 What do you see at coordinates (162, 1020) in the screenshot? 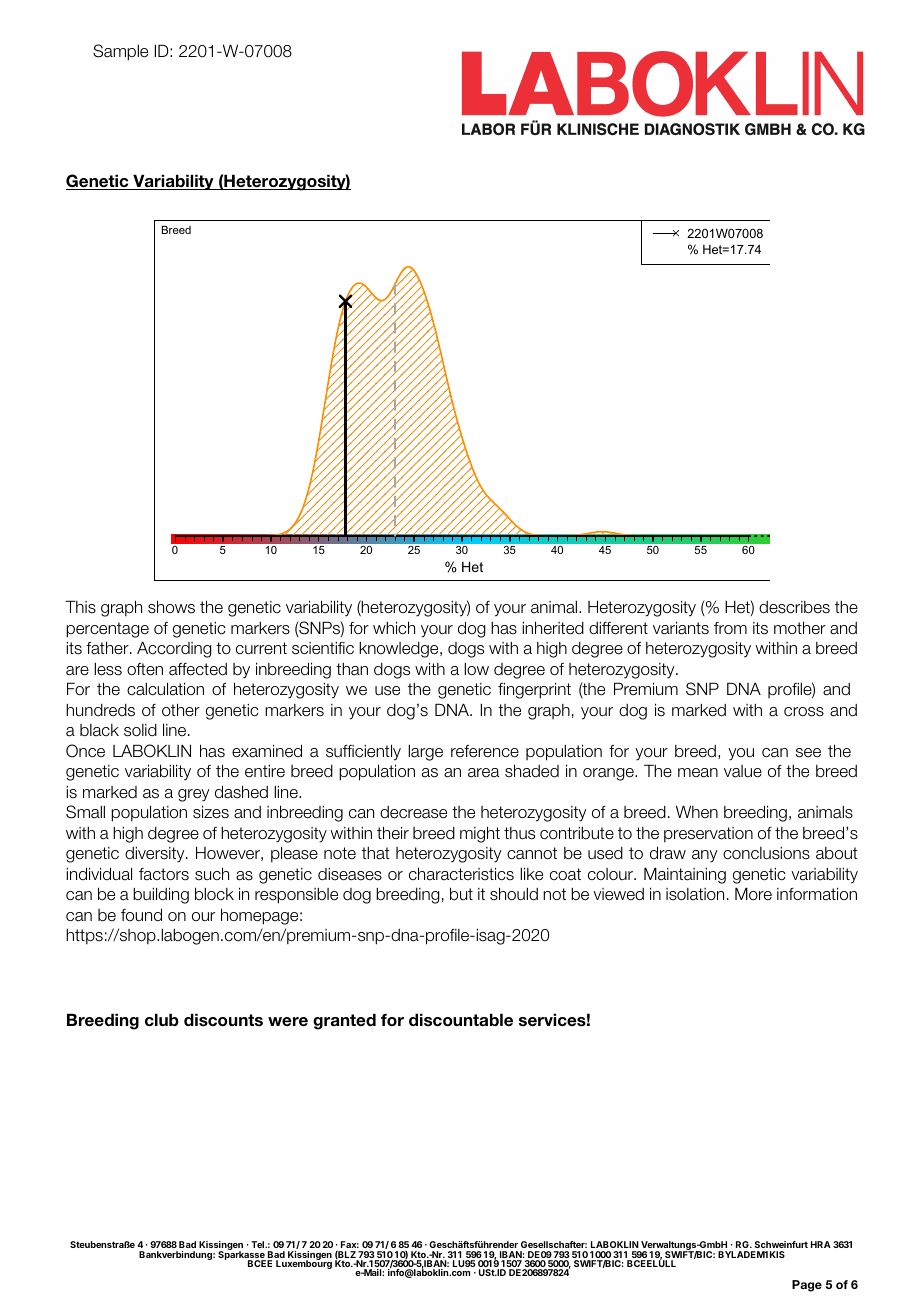
I see `club` at bounding box center [162, 1020].
